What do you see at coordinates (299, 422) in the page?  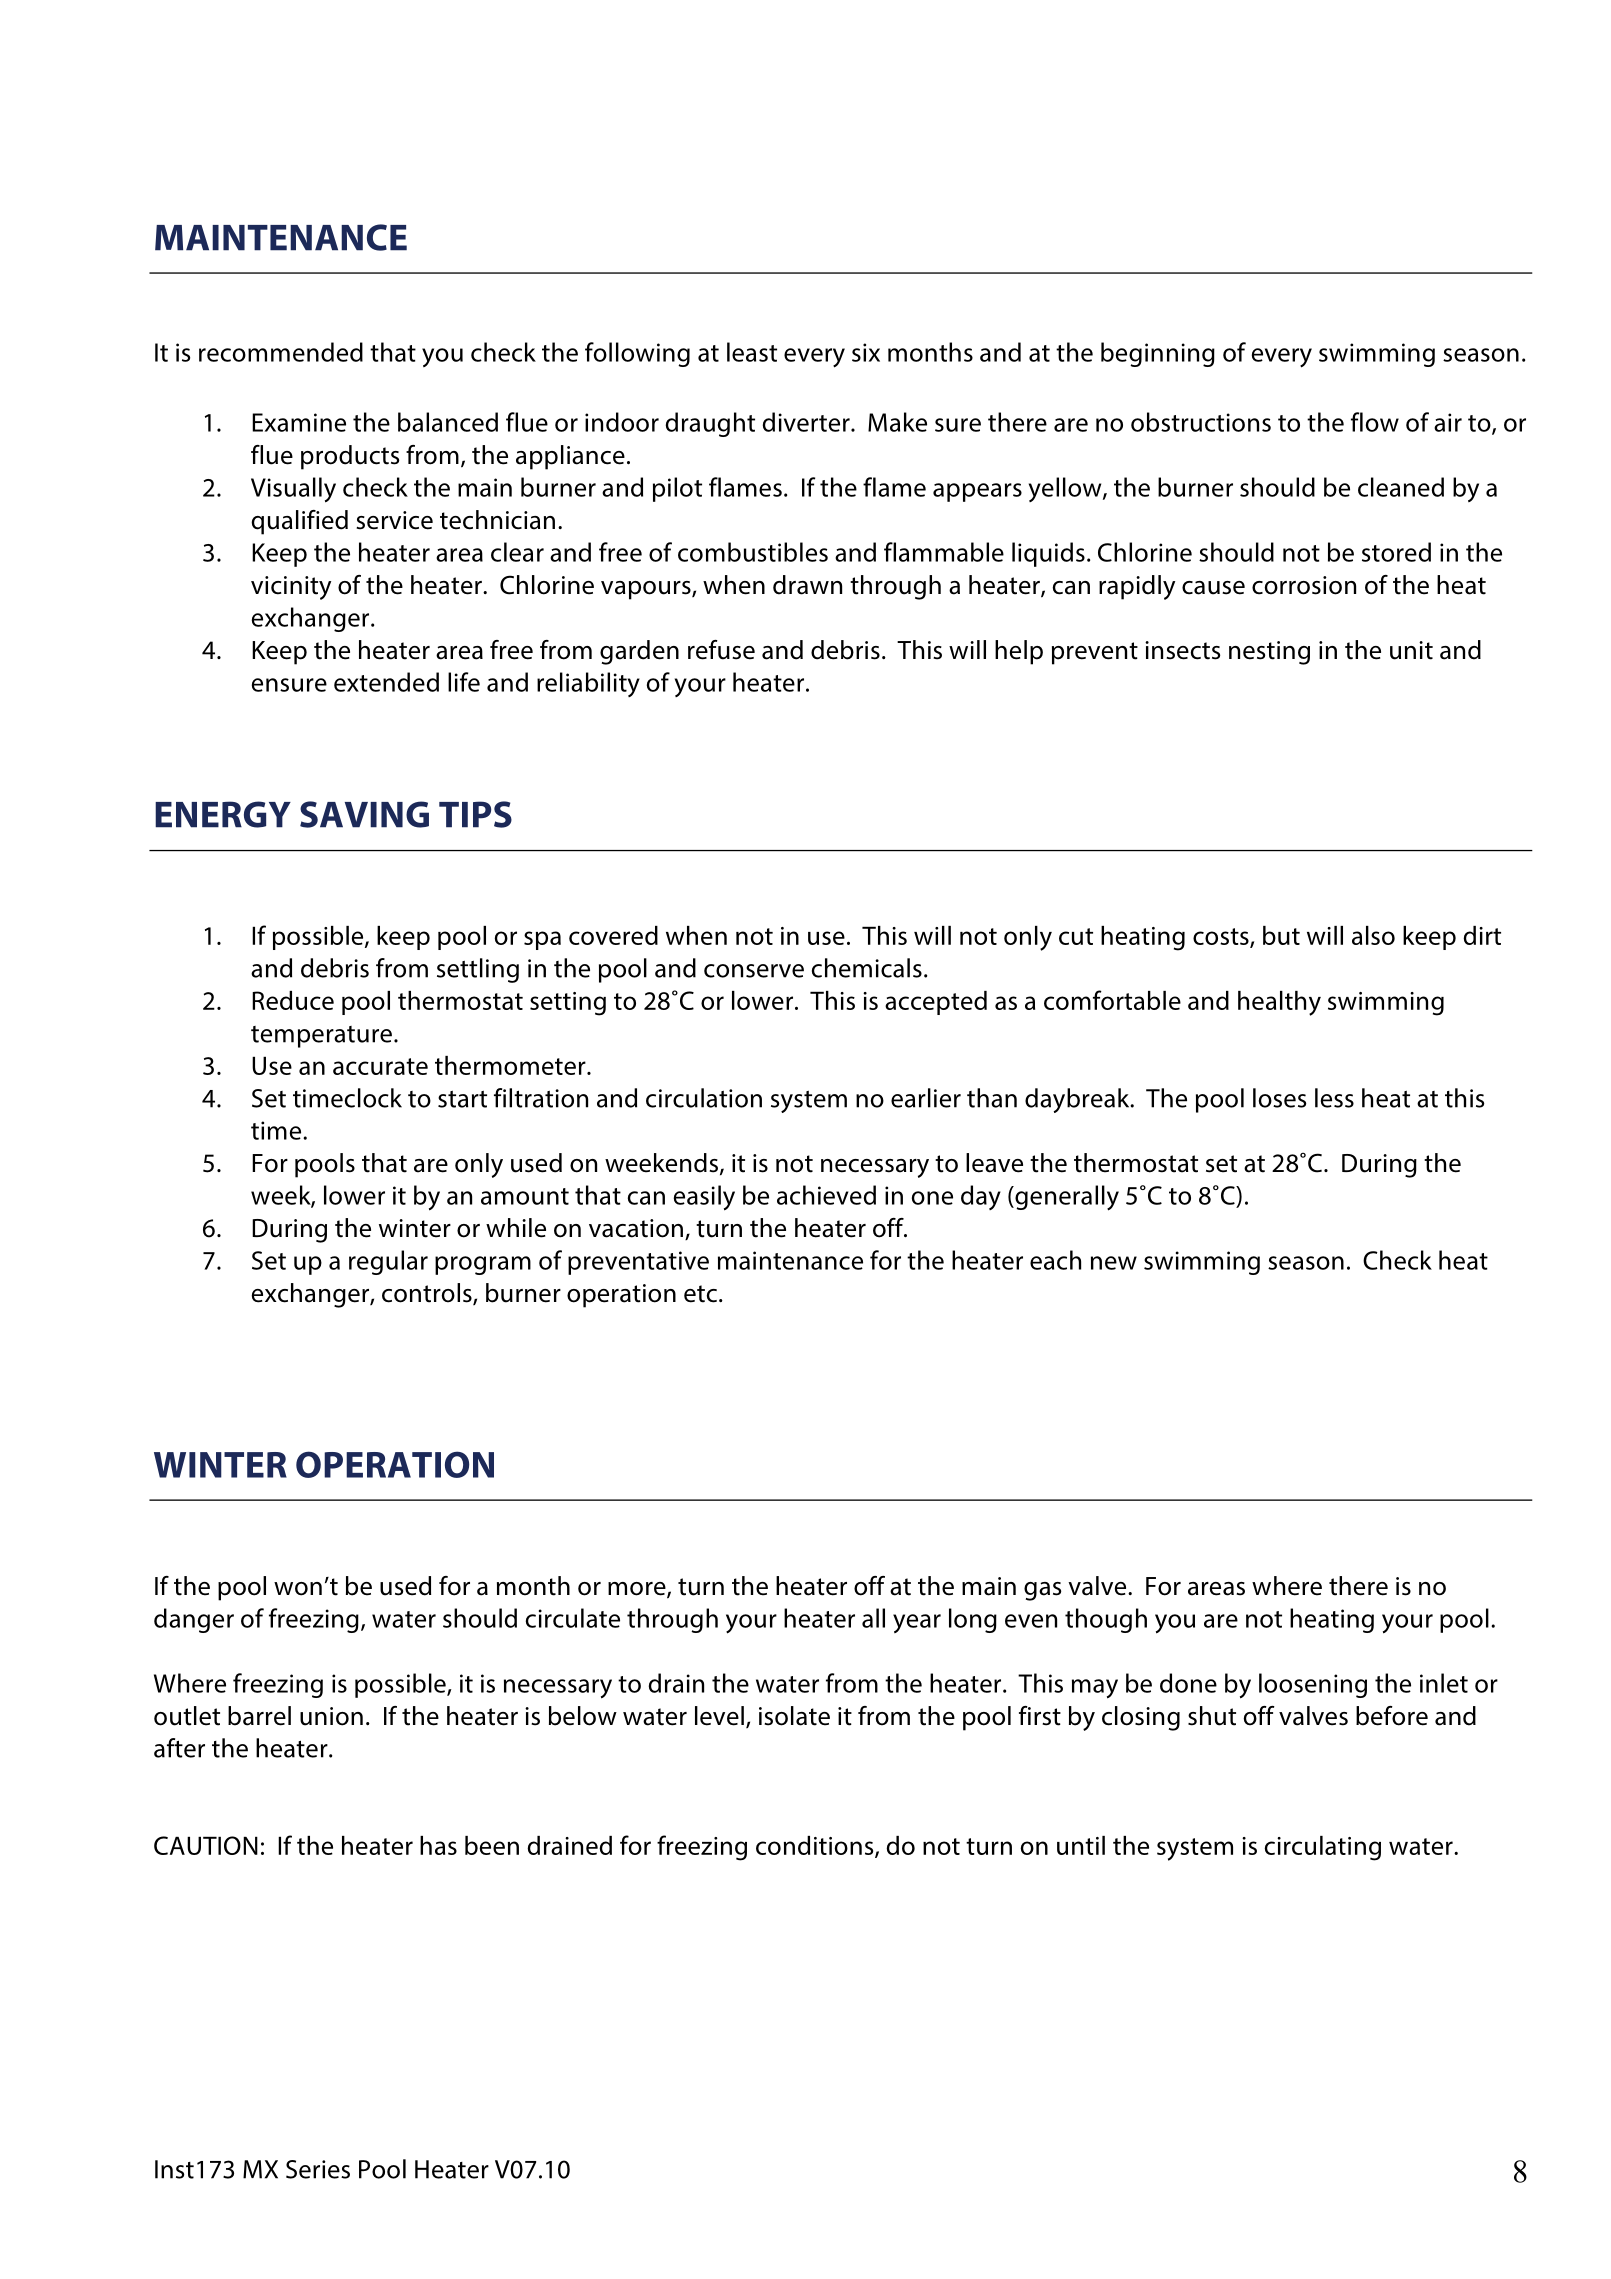 I see `Examine` at bounding box center [299, 422].
